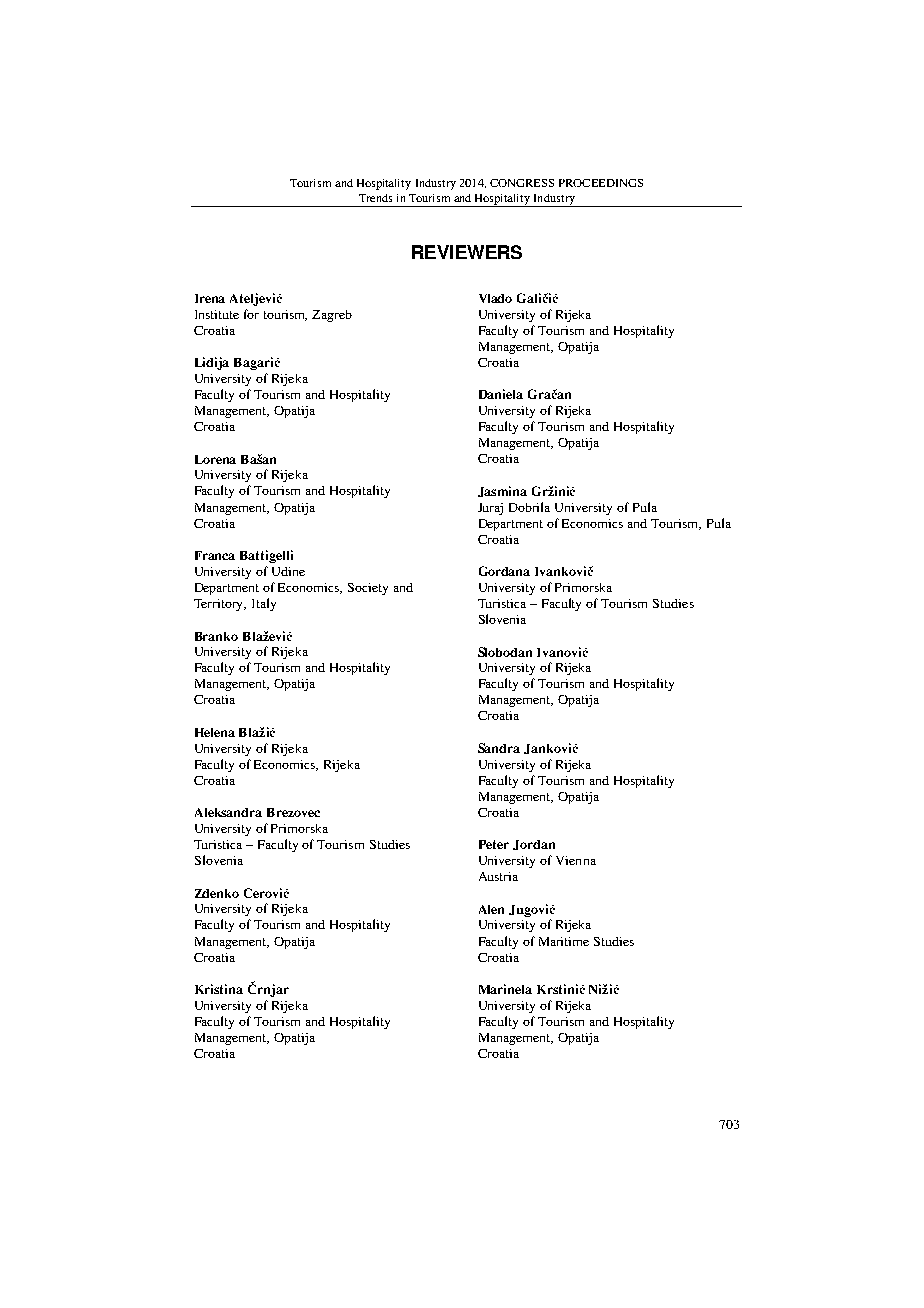  What do you see at coordinates (215, 459) in the screenshot?
I see `Lorena` at bounding box center [215, 459].
